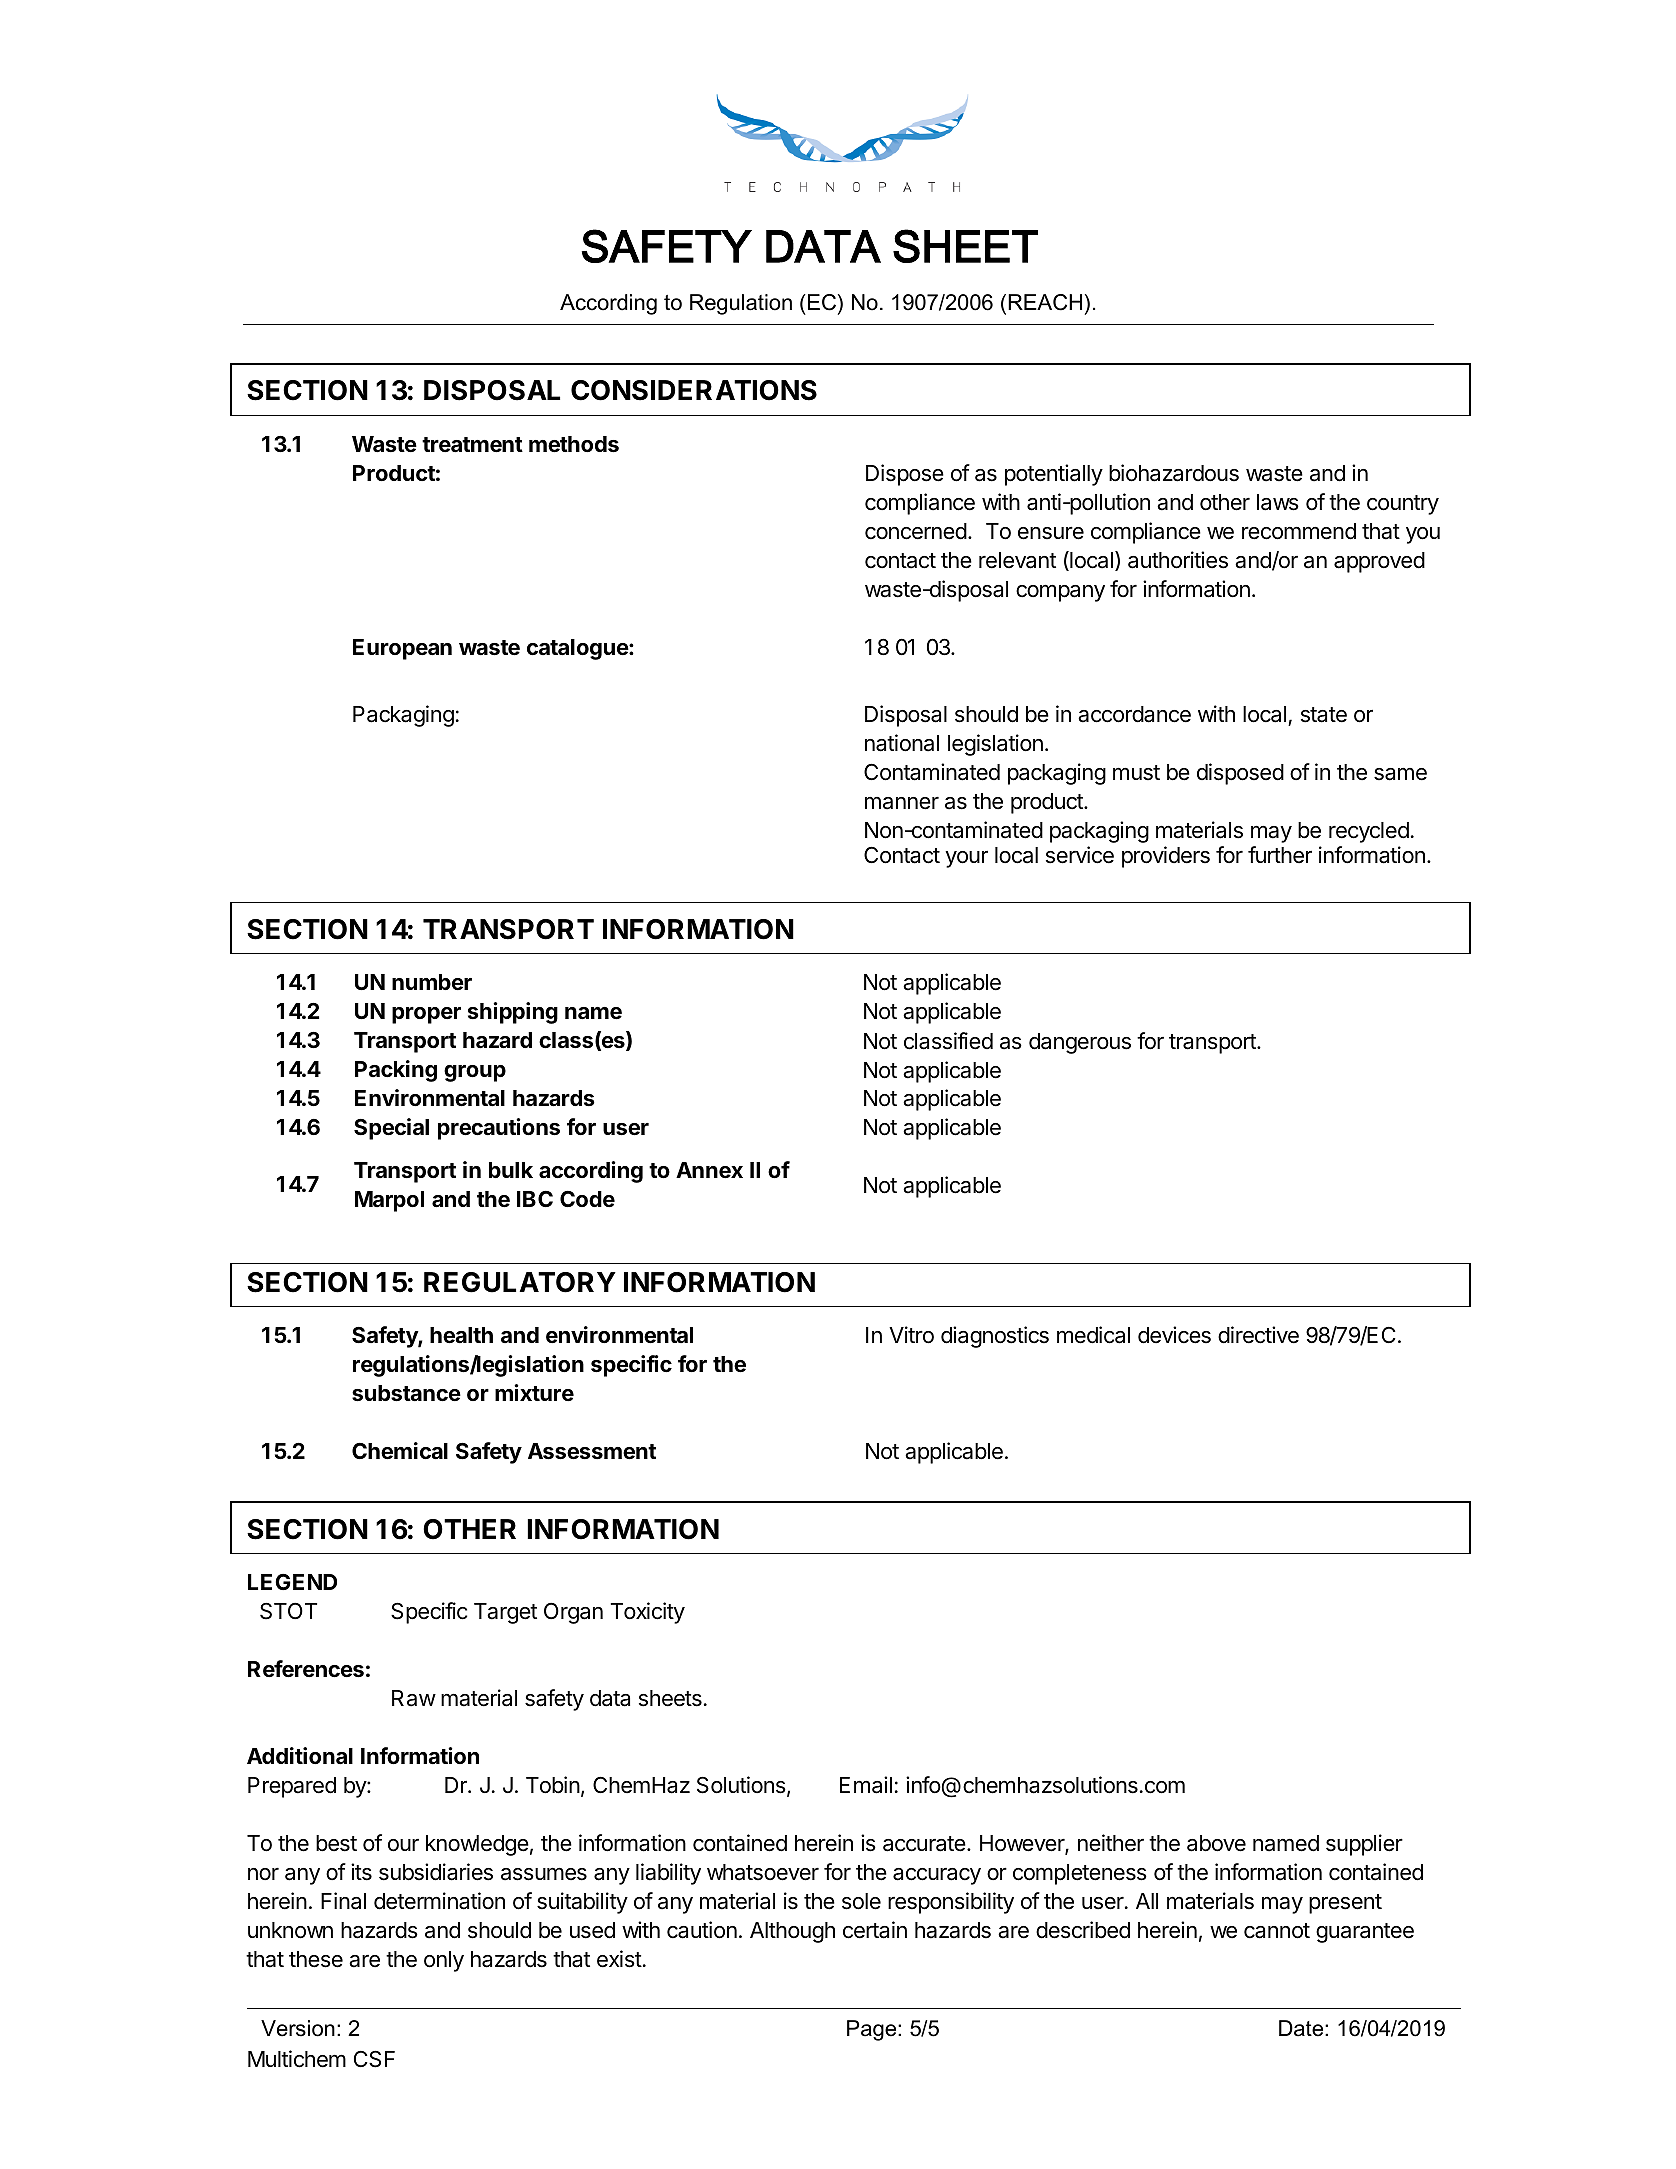 This document has width=1676, height=2169. I want to click on Target, so click(505, 1613).
